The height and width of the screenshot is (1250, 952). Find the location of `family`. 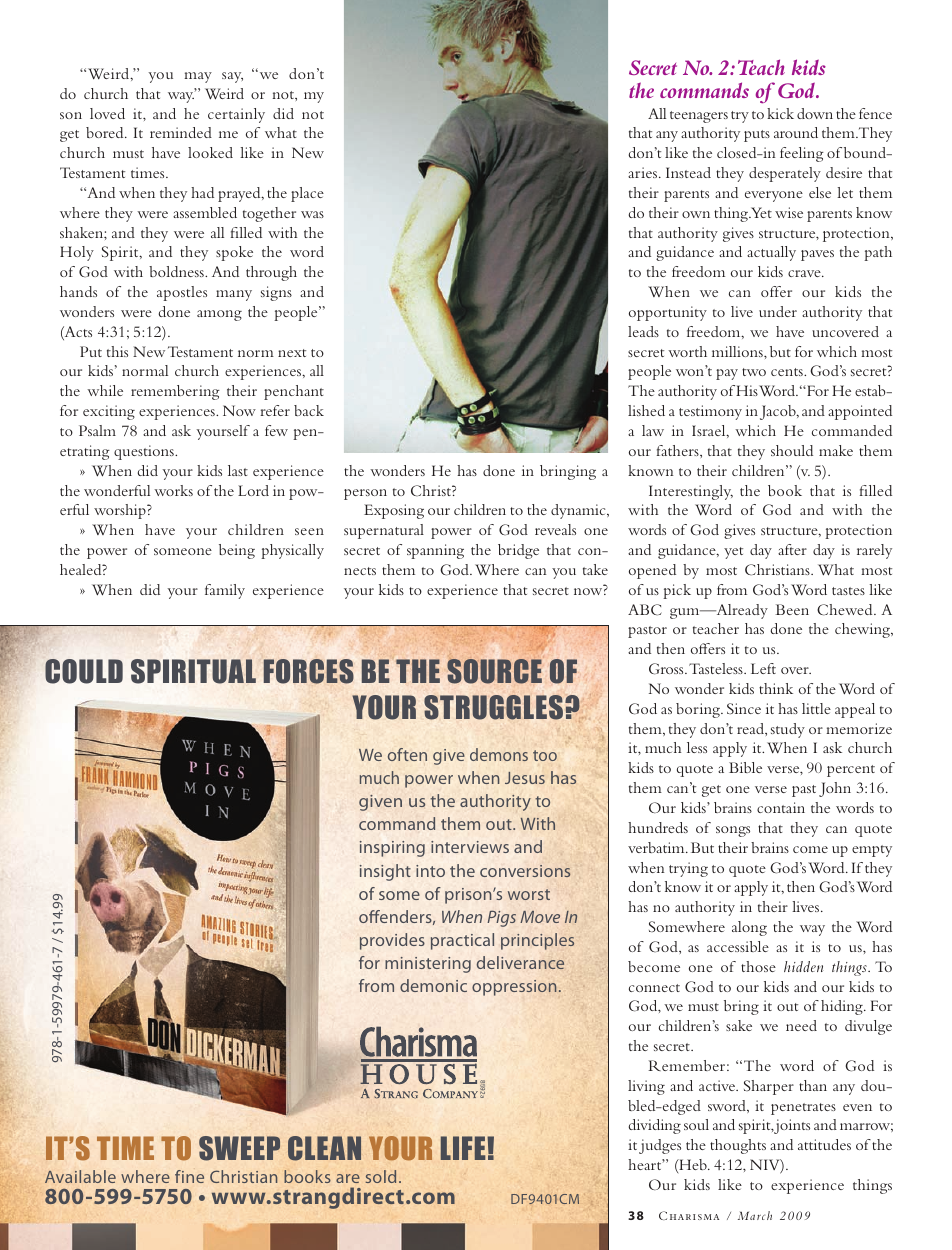

family is located at coordinates (225, 591).
